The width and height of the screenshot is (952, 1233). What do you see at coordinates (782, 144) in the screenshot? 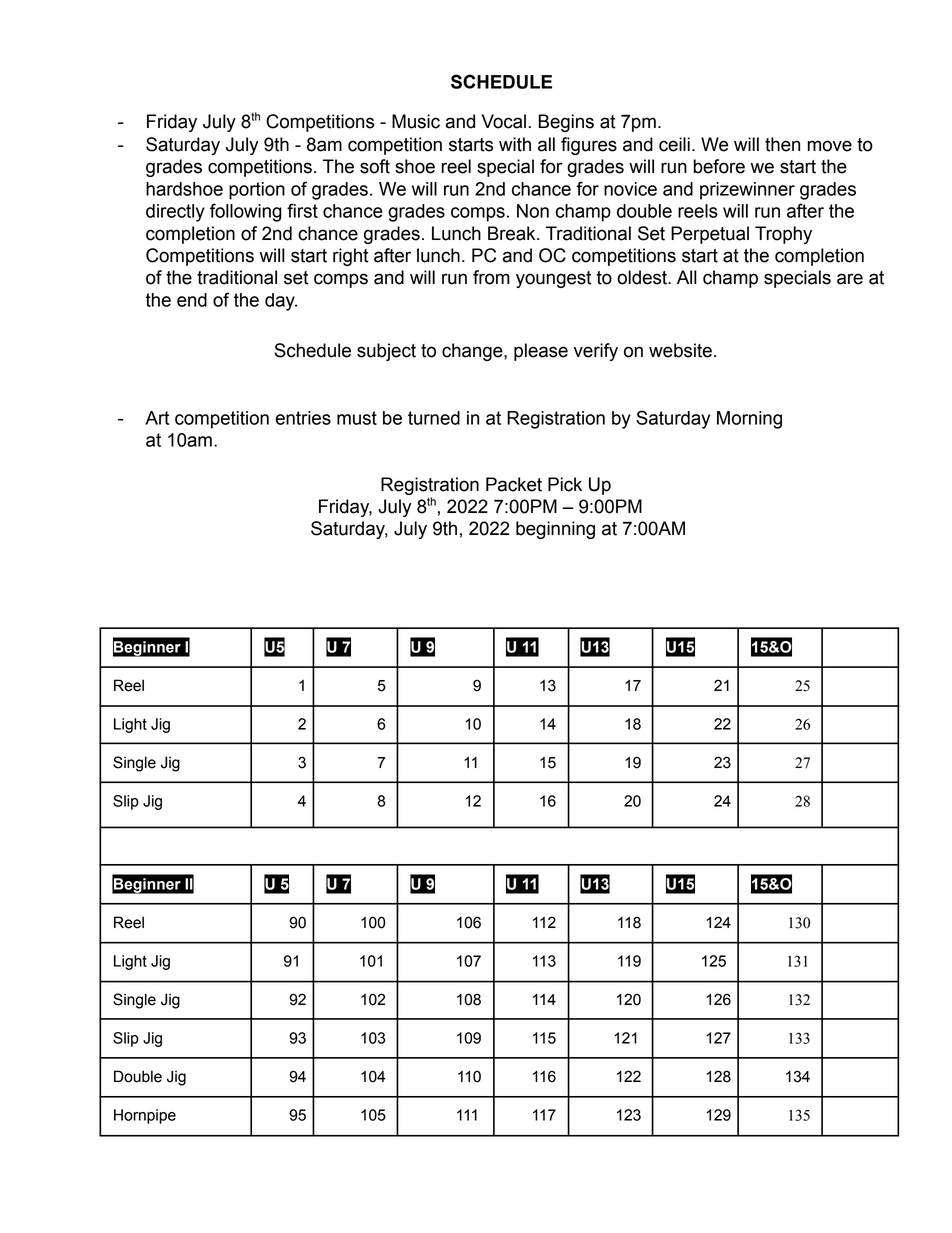
I see `then` at bounding box center [782, 144].
